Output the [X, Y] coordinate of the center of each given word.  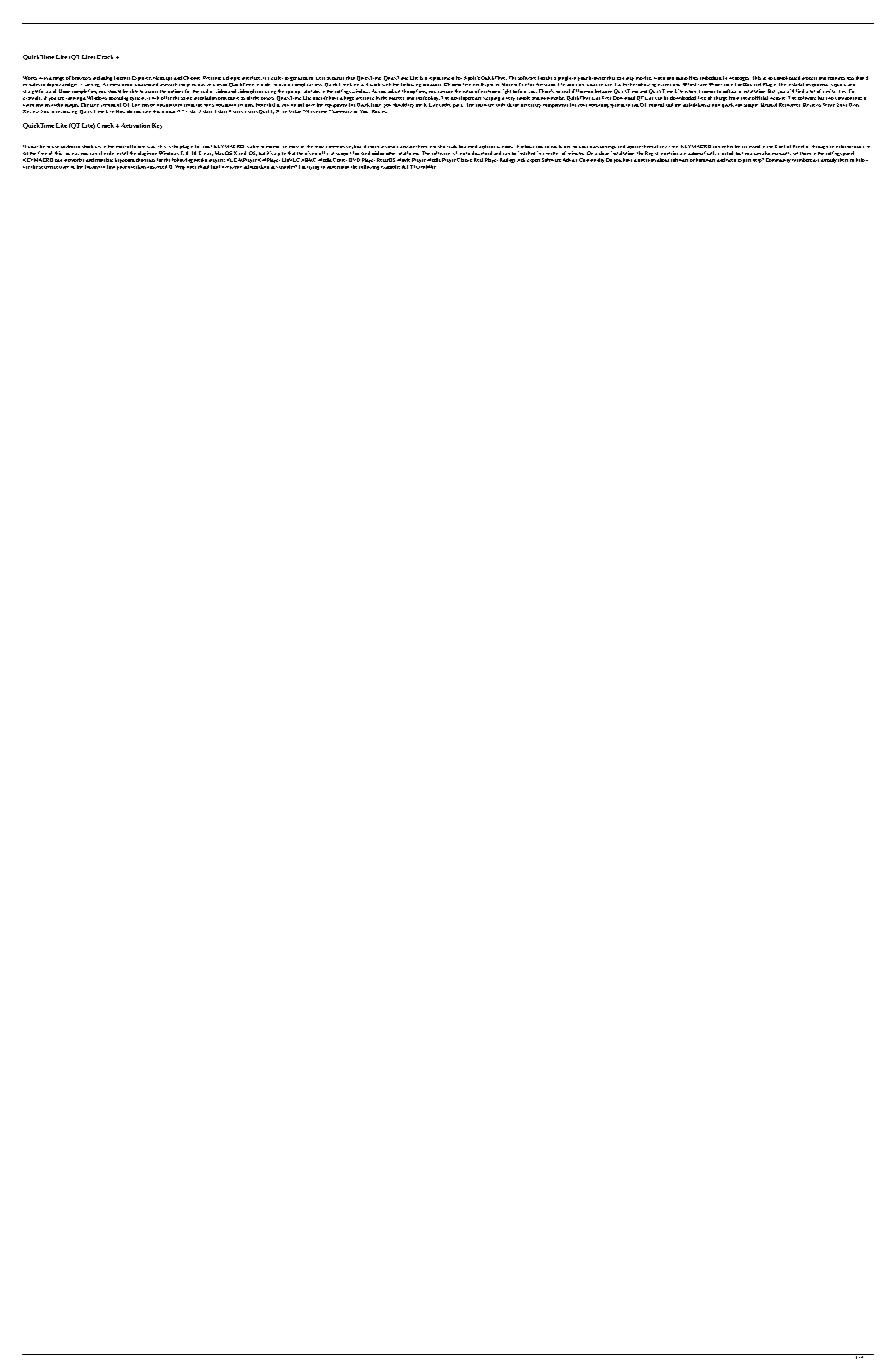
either [727, 146]
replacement [441, 79]
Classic [464, 160]
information [256, 165]
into [433, 147]
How [120, 111]
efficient [136, 146]
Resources [789, 105]
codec [445, 105]
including [102, 78]
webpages [739, 79]
